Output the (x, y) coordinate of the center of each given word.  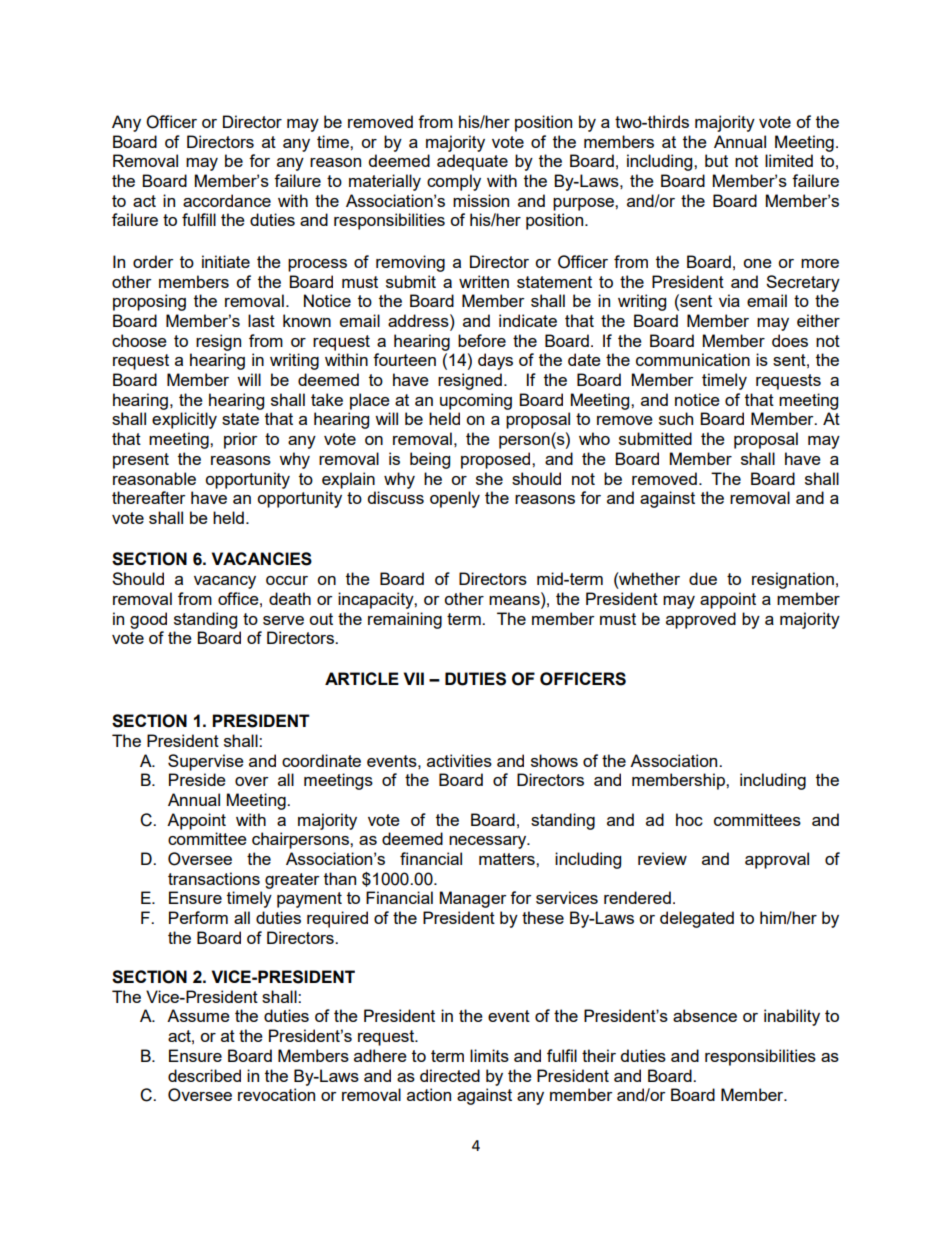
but (716, 160)
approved (701, 620)
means (515, 599)
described (204, 1075)
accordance (227, 200)
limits (489, 1055)
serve (283, 620)
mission (481, 200)
